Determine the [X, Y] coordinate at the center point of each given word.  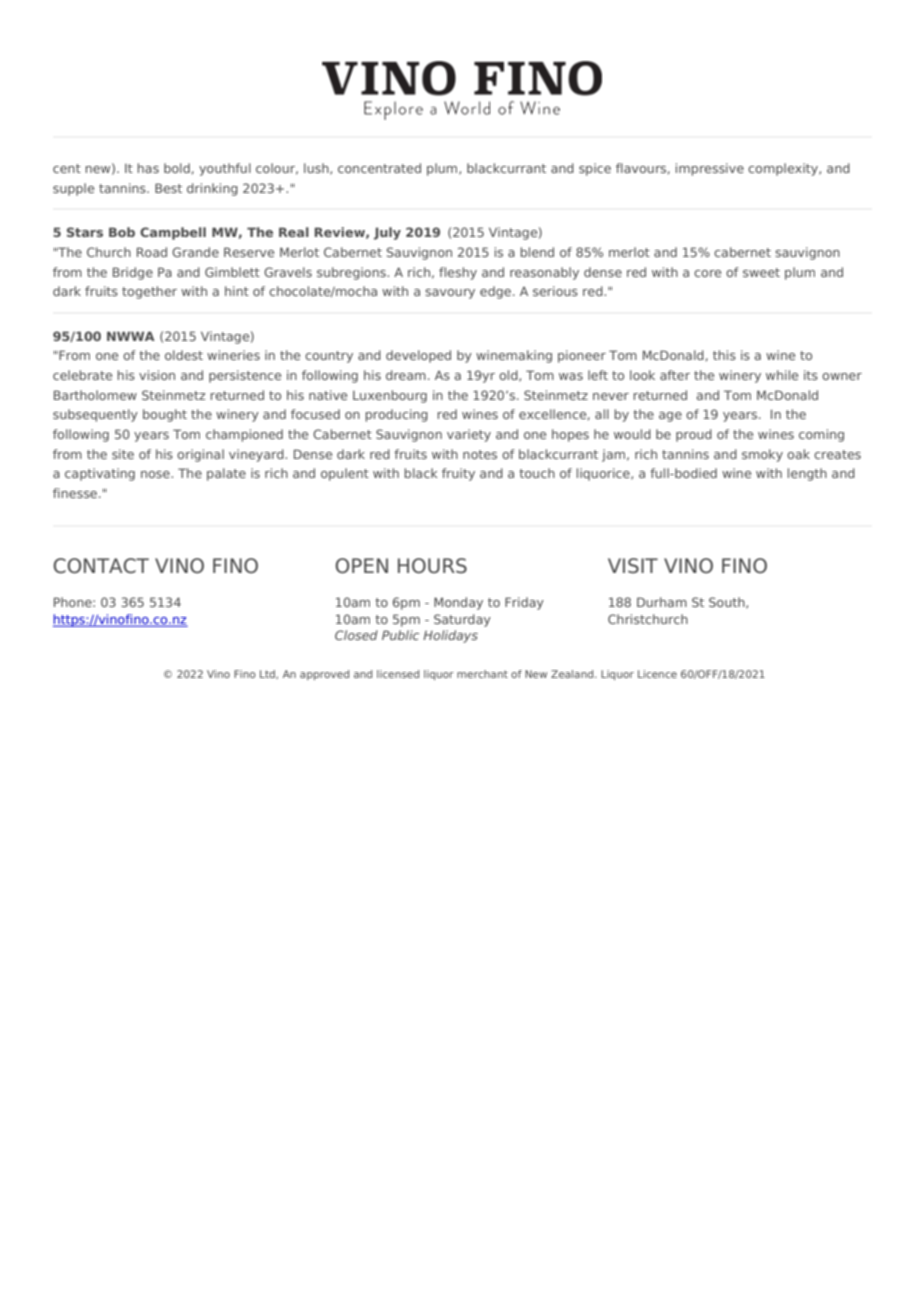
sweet [761, 272]
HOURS [432, 566]
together [149, 292]
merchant [482, 674]
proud [694, 435]
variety [469, 435]
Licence [657, 674]
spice [595, 169]
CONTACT [101, 566]
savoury [450, 294]
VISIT [633, 566]
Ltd [268, 674]
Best [168, 188]
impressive [710, 169]
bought [165, 415]
